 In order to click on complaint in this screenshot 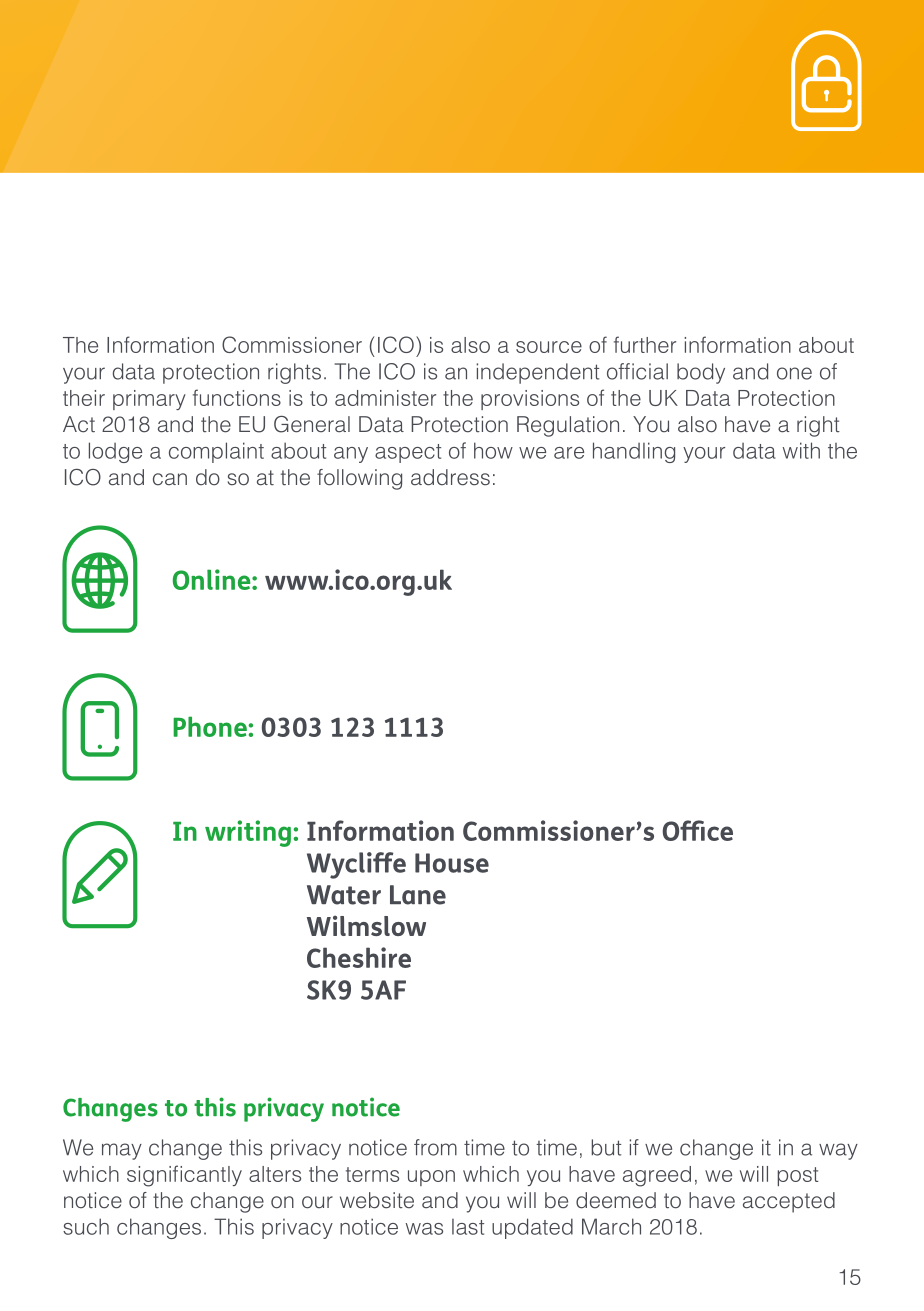, I will do `click(216, 452)`.
